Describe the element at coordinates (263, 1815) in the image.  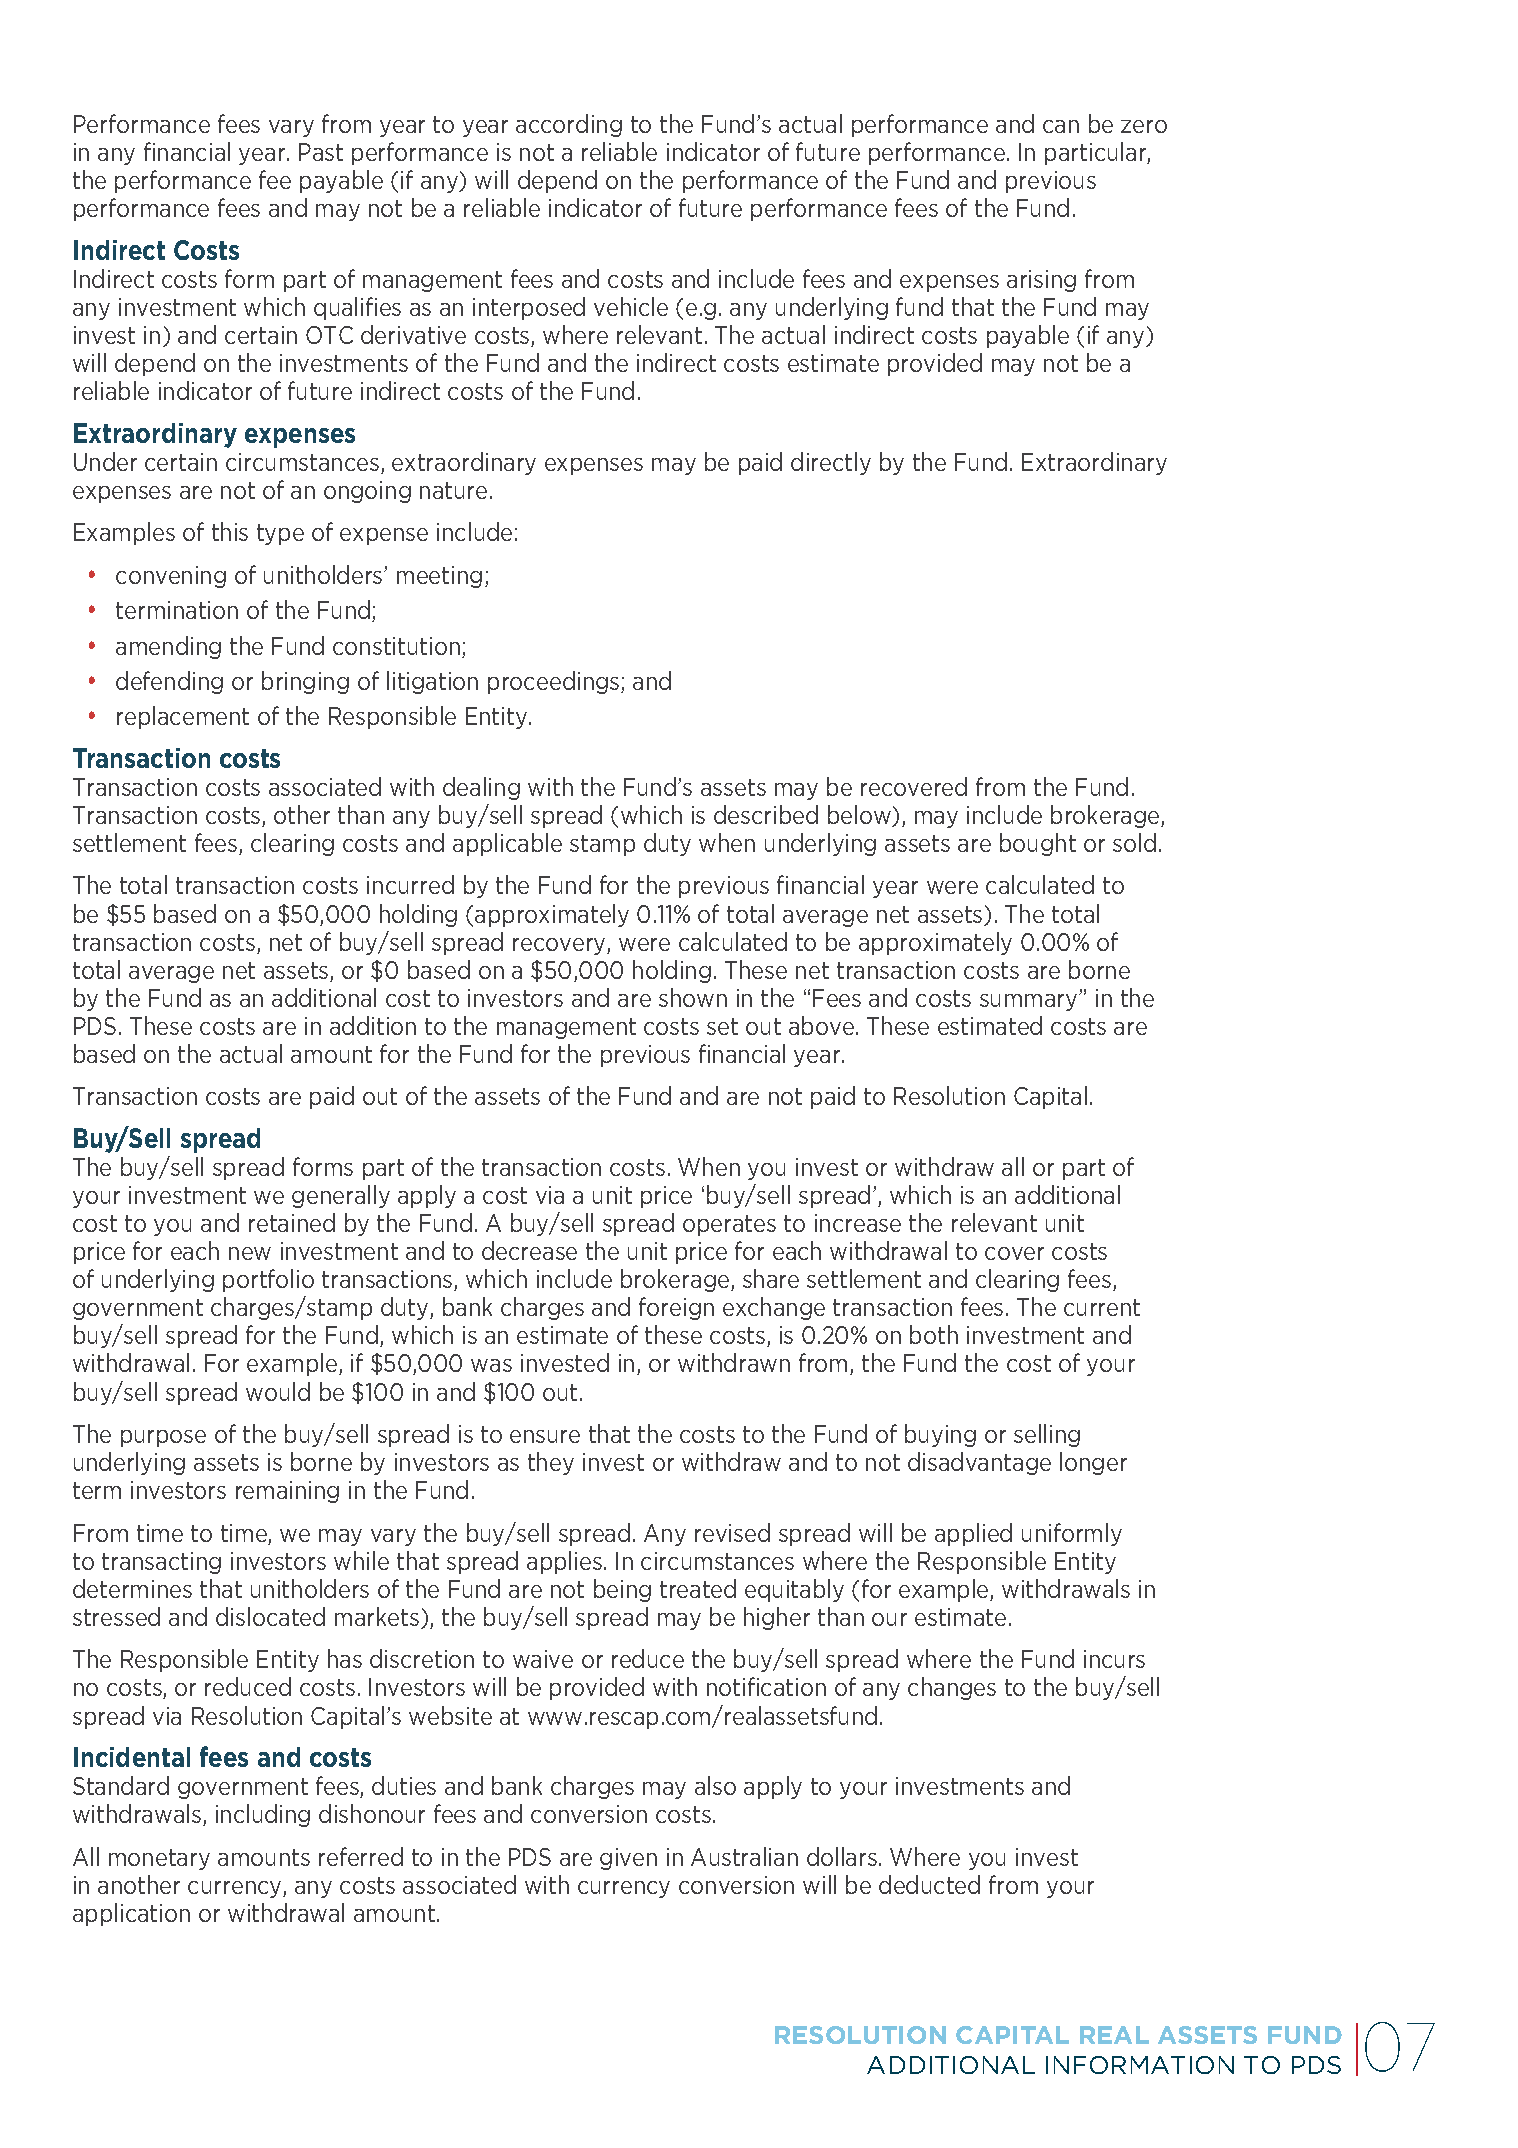
I see `including` at that location.
